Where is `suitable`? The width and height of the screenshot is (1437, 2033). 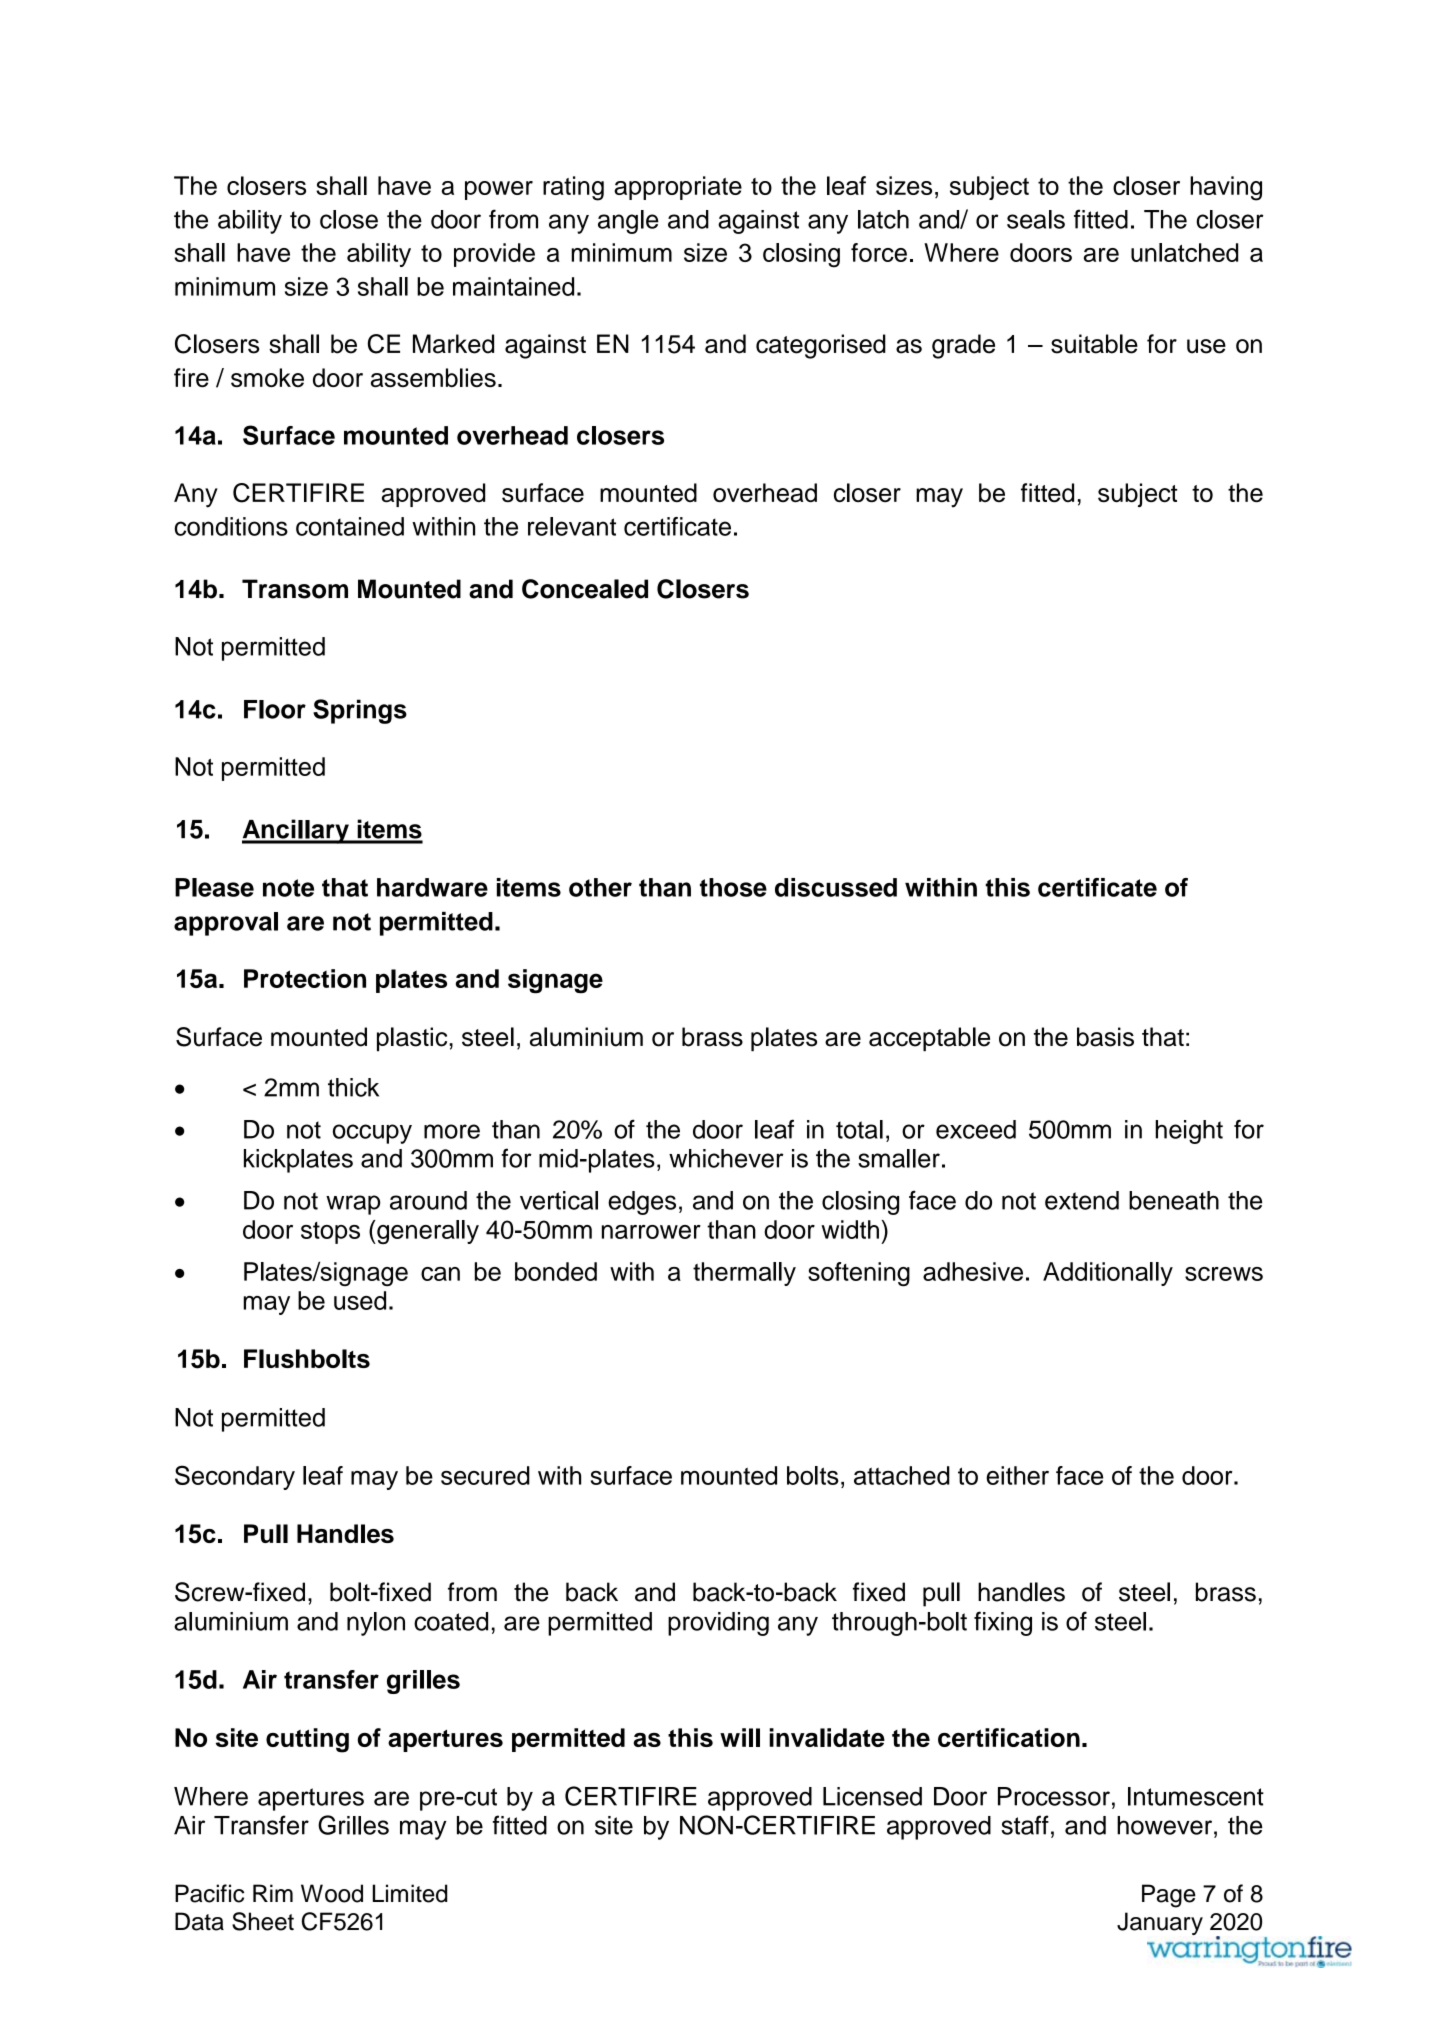 suitable is located at coordinates (1094, 344).
